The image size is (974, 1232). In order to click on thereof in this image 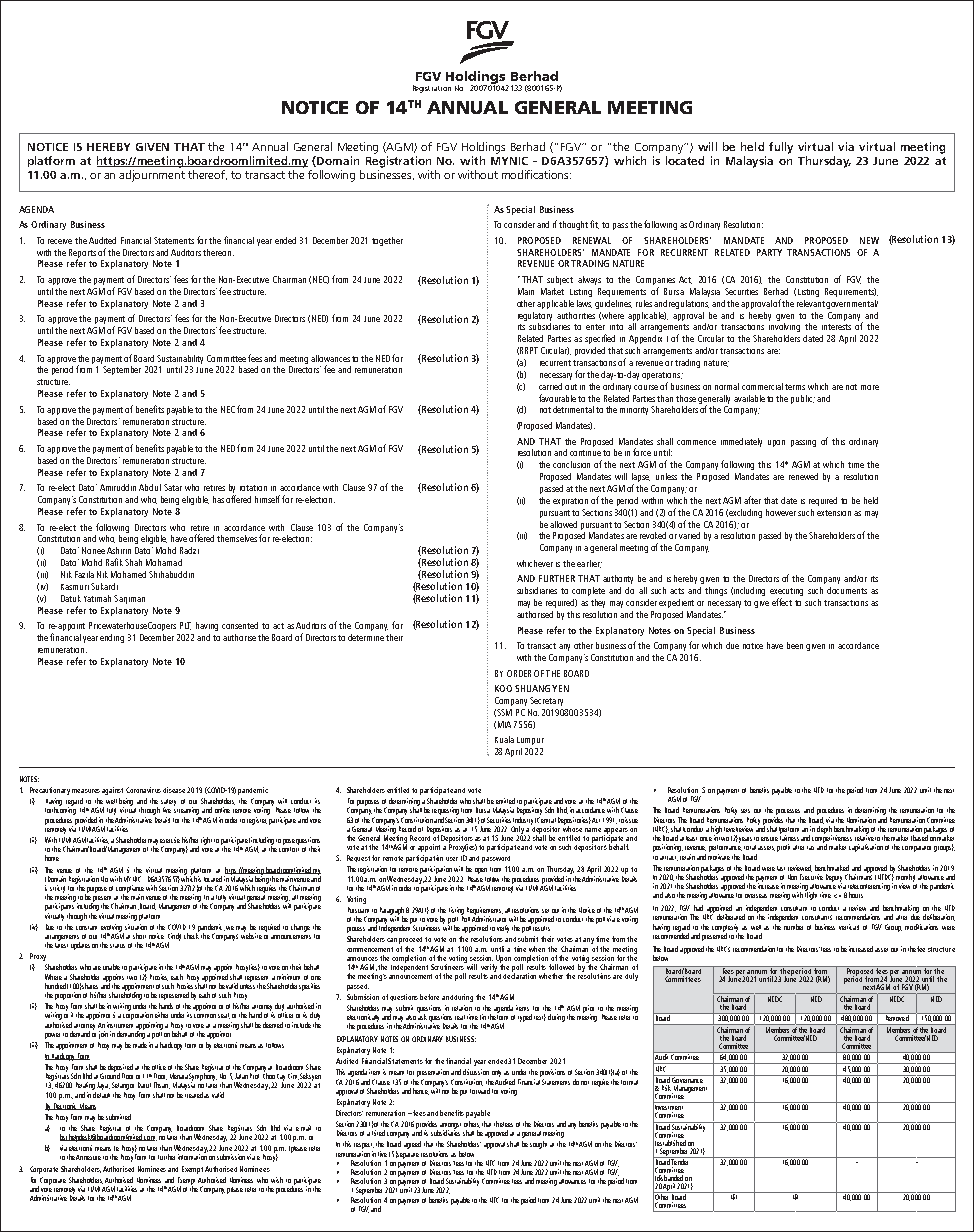, I will do `click(207, 175)`.
